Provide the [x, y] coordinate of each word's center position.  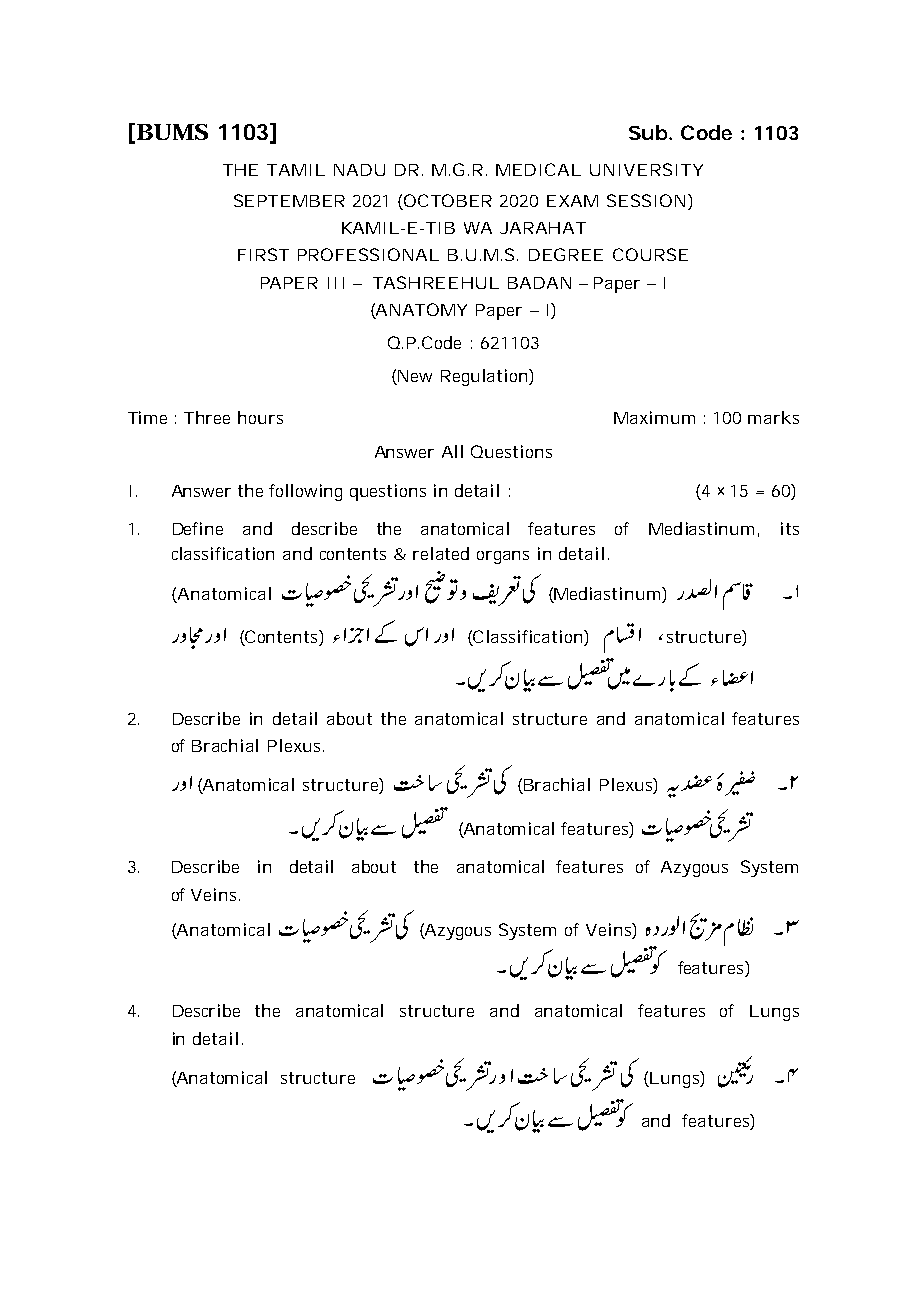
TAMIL [296, 170]
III [336, 283]
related [441, 553]
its [790, 528]
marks [773, 417]
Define [198, 528]
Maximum [654, 417]
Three [207, 417]
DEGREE [566, 254]
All [452, 451]
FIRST [263, 254]
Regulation [485, 377]
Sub [648, 132]
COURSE [650, 254]
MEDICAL [538, 169]
